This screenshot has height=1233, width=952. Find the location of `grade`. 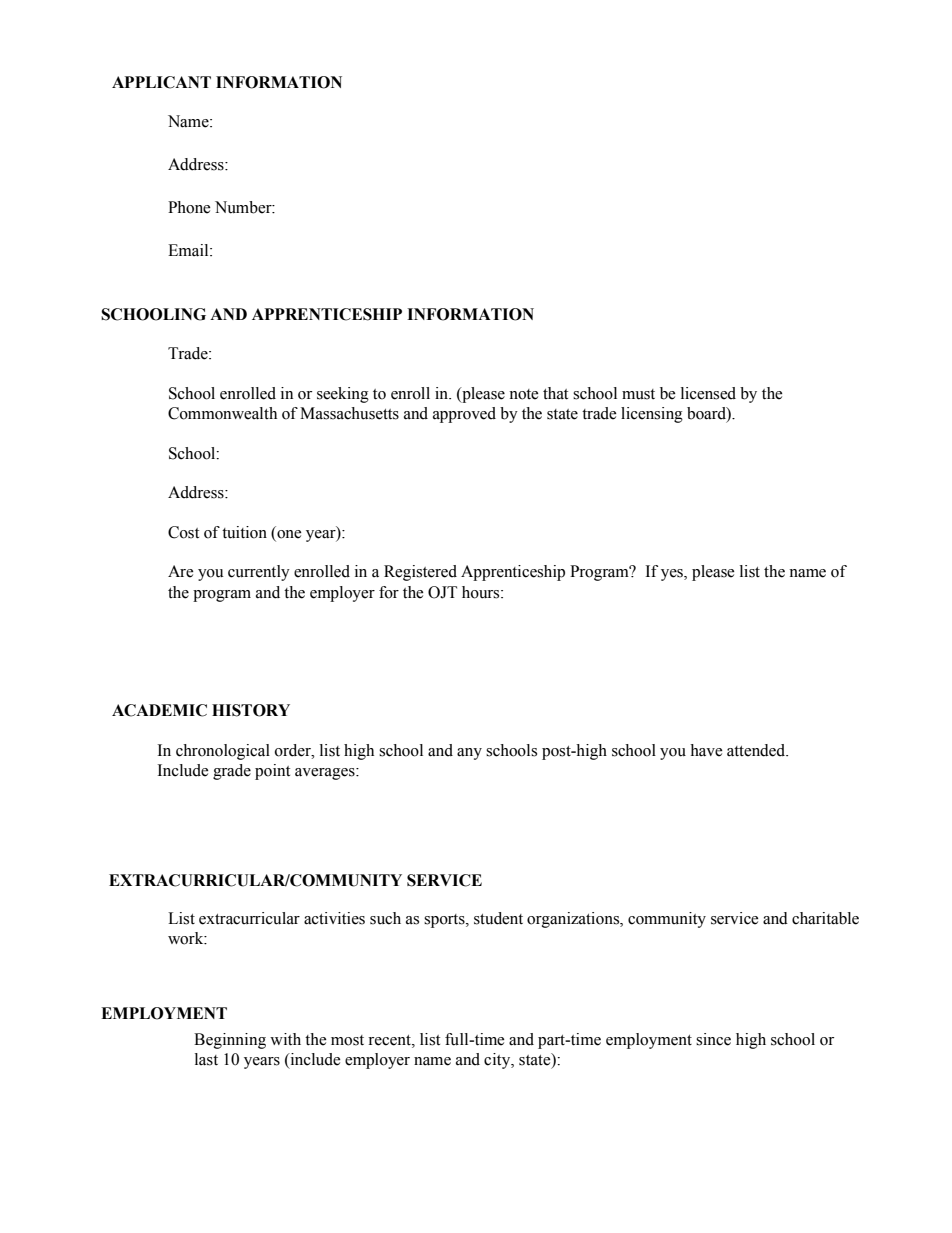

grade is located at coordinates (232, 772).
